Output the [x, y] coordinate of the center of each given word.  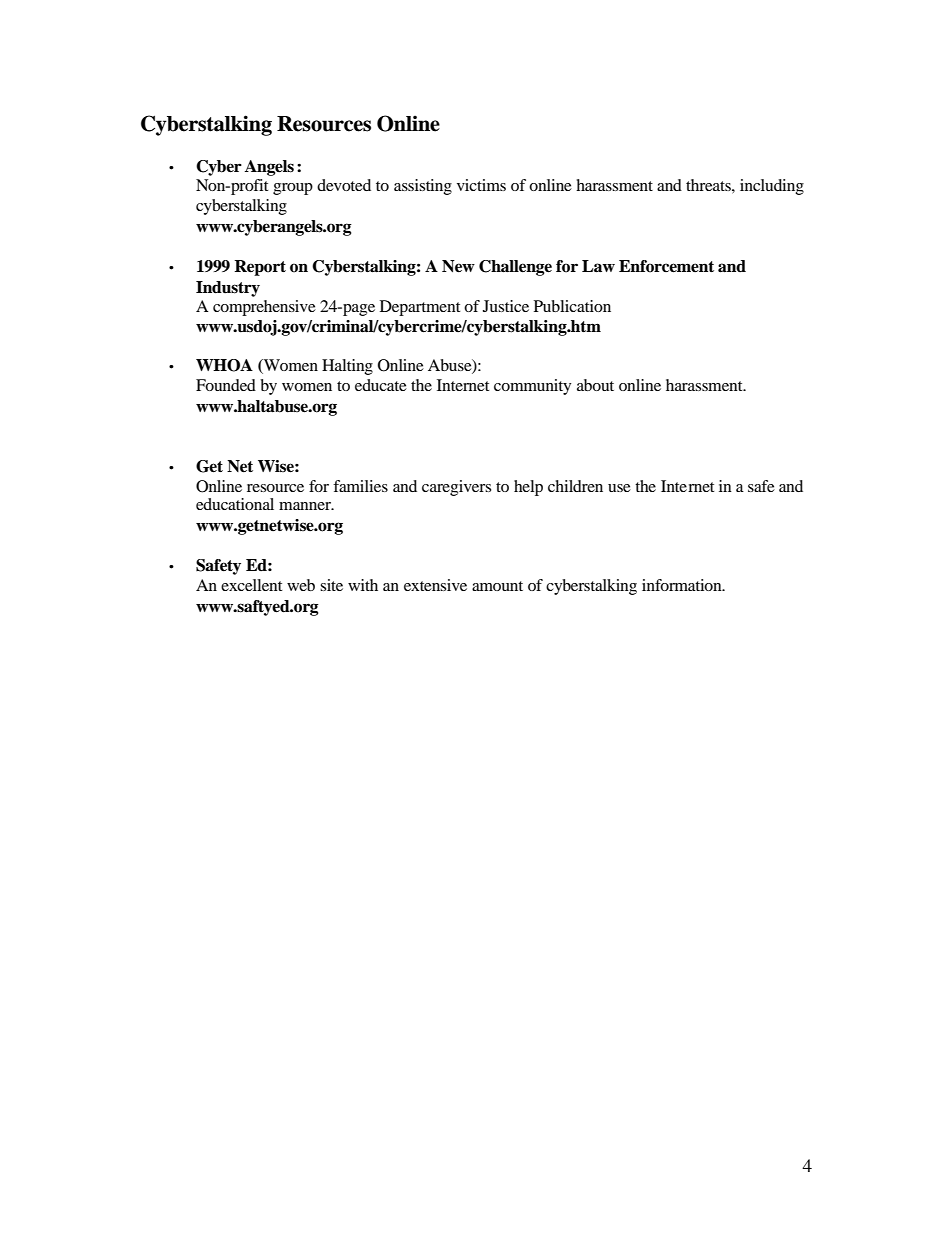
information [683, 585]
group [293, 189]
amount [497, 586]
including [772, 187]
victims [481, 185]
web [301, 585]
